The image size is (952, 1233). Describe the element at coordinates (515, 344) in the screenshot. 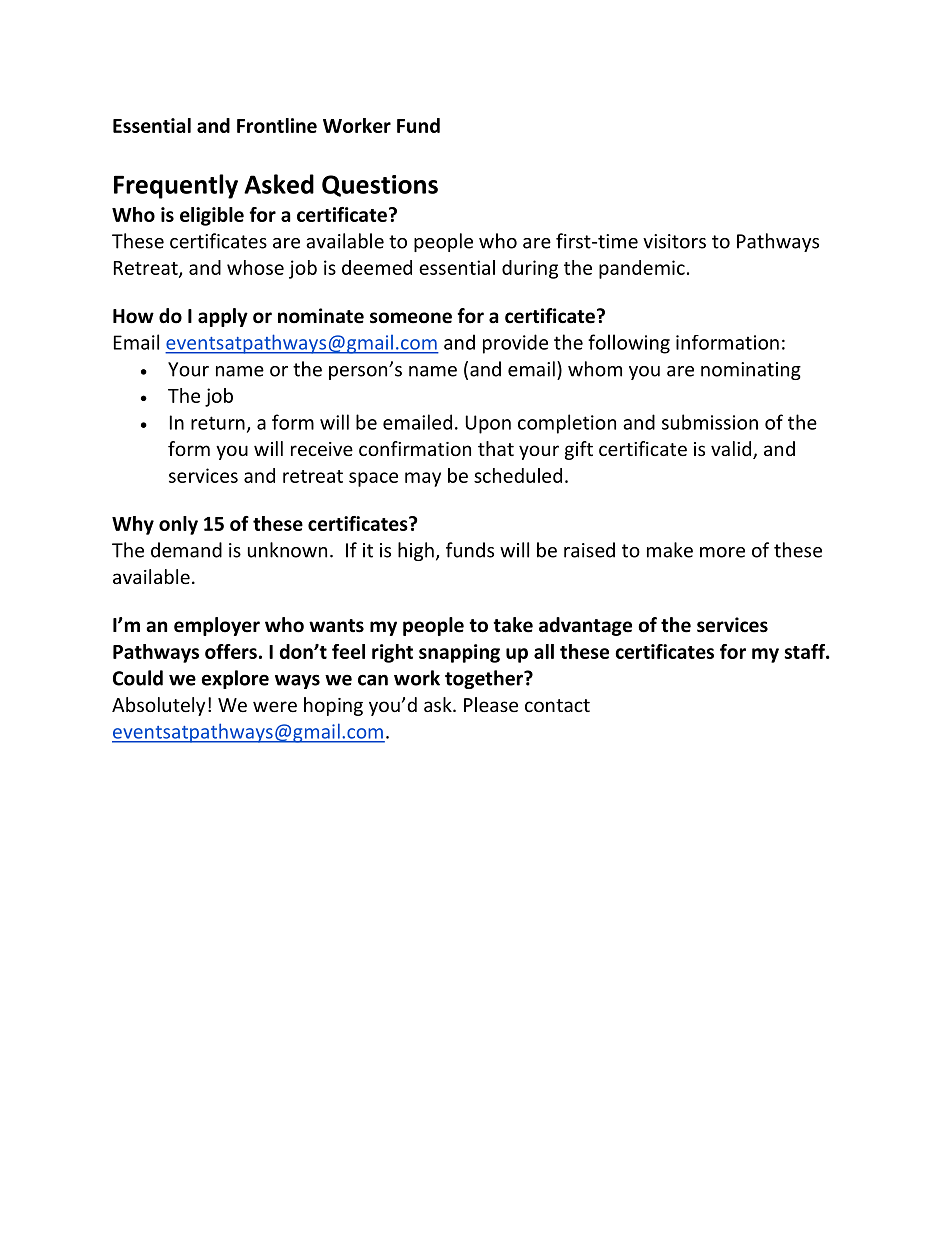

I see `provide` at that location.
